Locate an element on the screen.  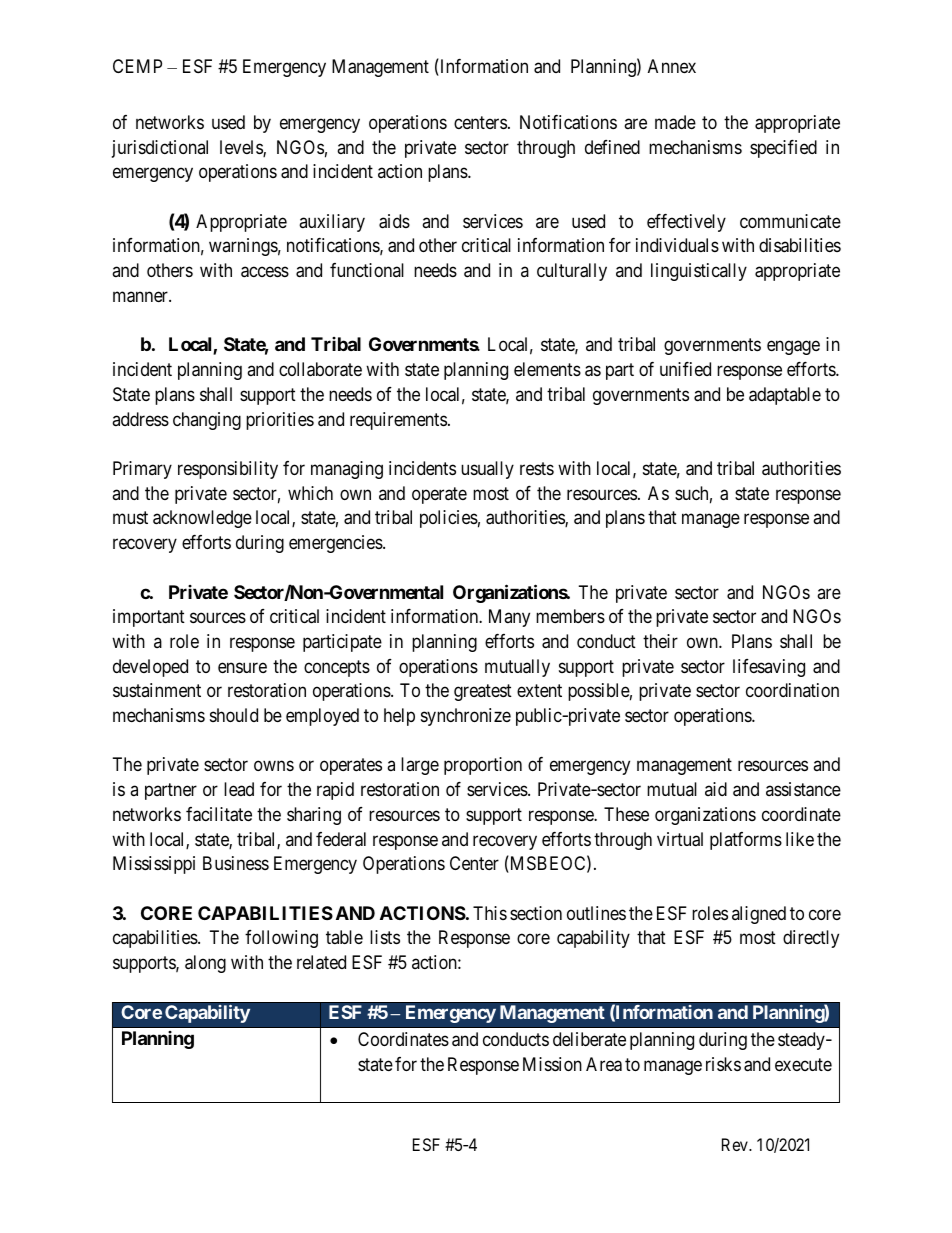
This is located at coordinates (490, 913).
